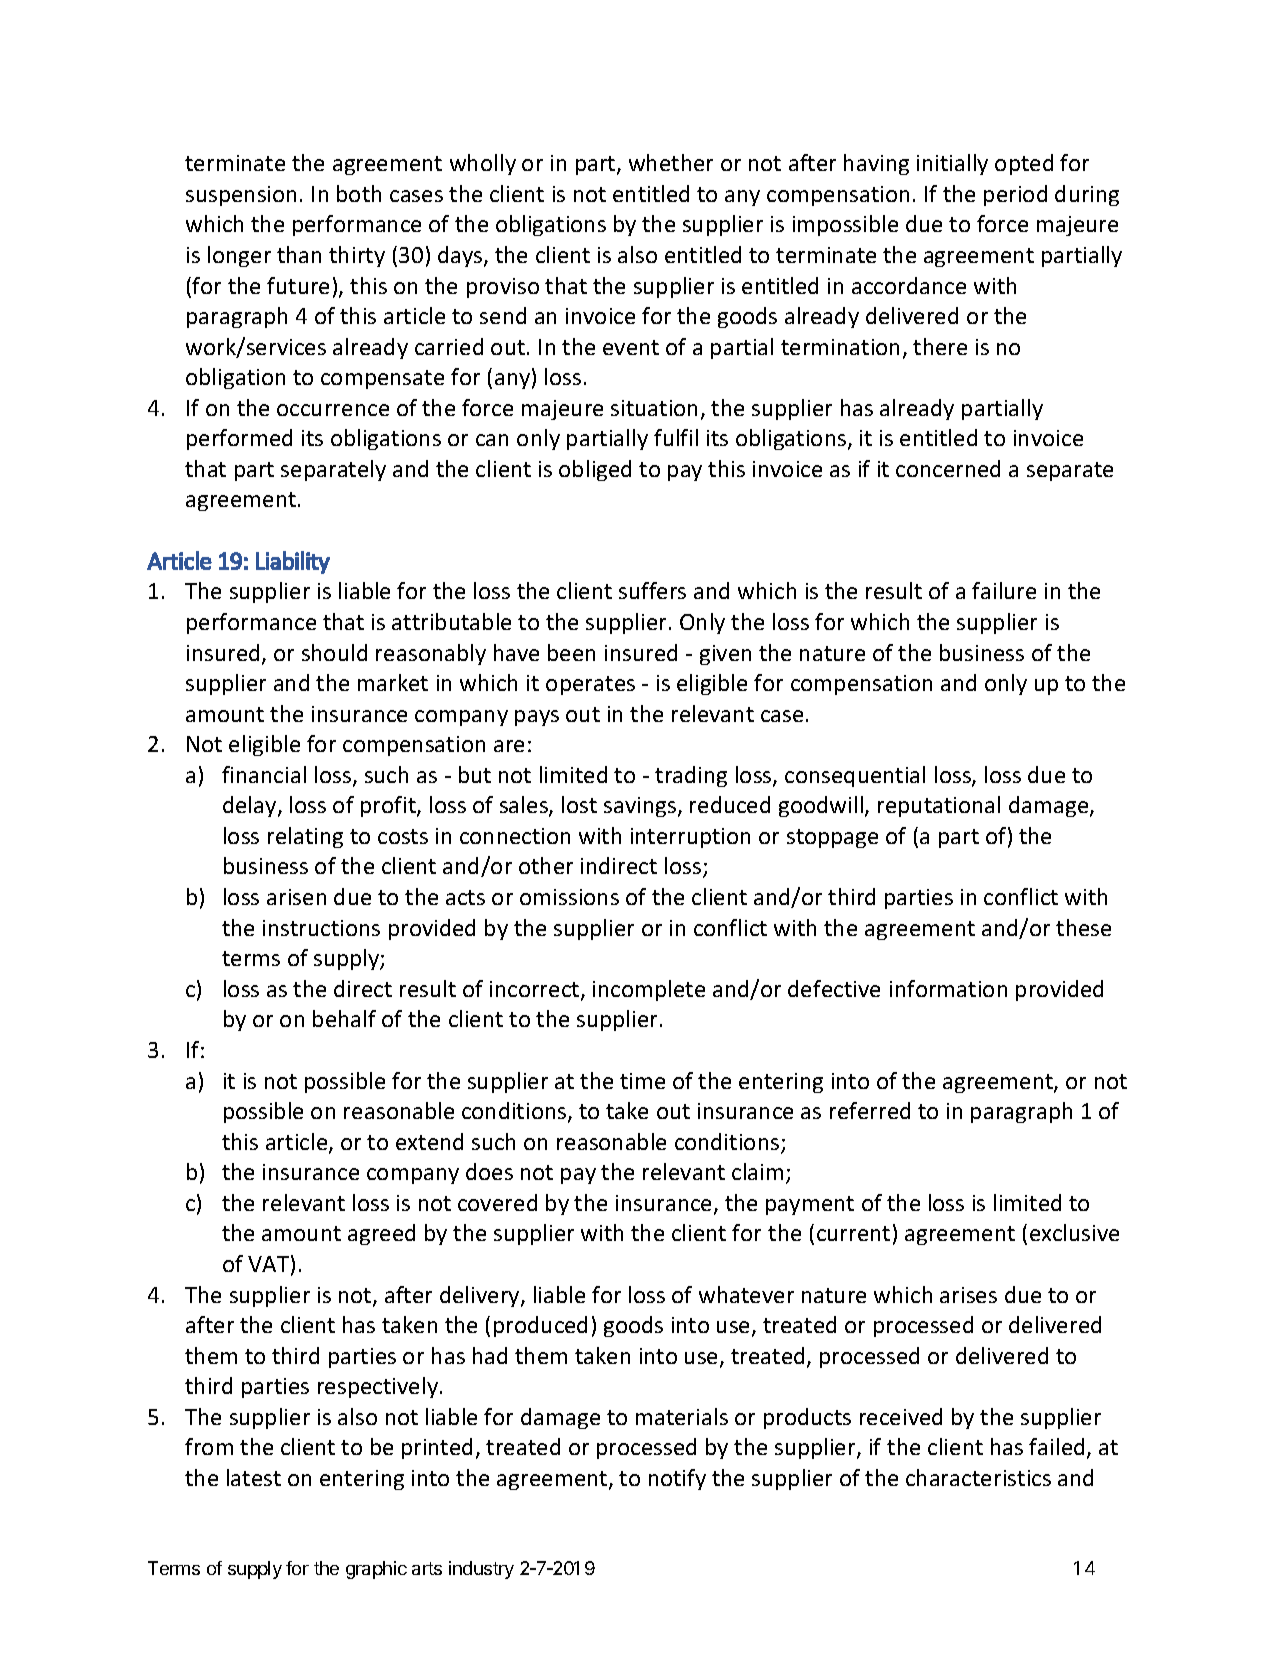 This screenshot has width=1277, height=1653. What do you see at coordinates (677, 1479) in the screenshot?
I see `notify` at bounding box center [677, 1479].
